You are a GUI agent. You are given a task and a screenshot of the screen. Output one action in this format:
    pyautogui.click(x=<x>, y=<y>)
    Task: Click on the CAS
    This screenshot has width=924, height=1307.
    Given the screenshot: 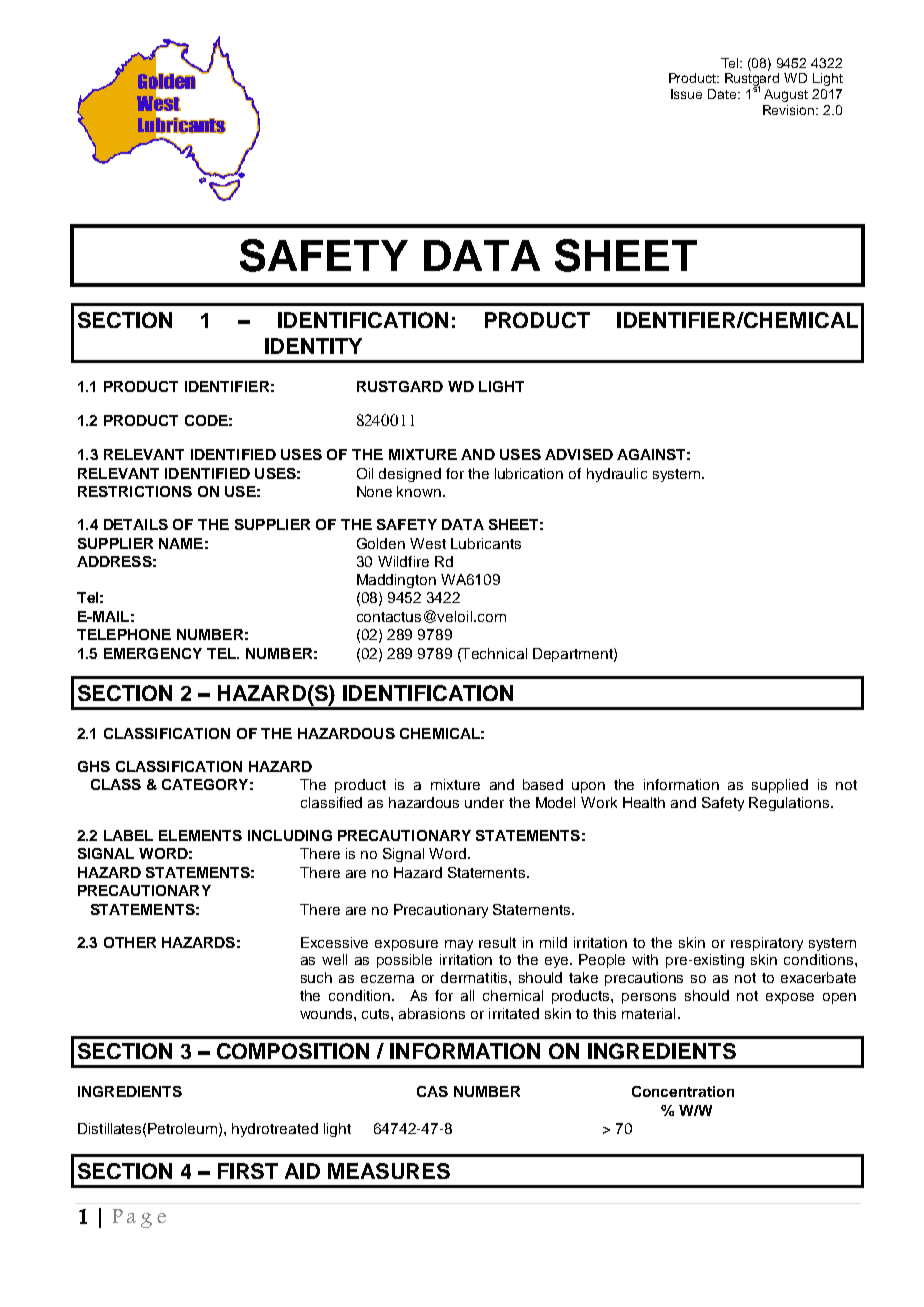 What is the action you would take?
    pyautogui.click(x=432, y=1091)
